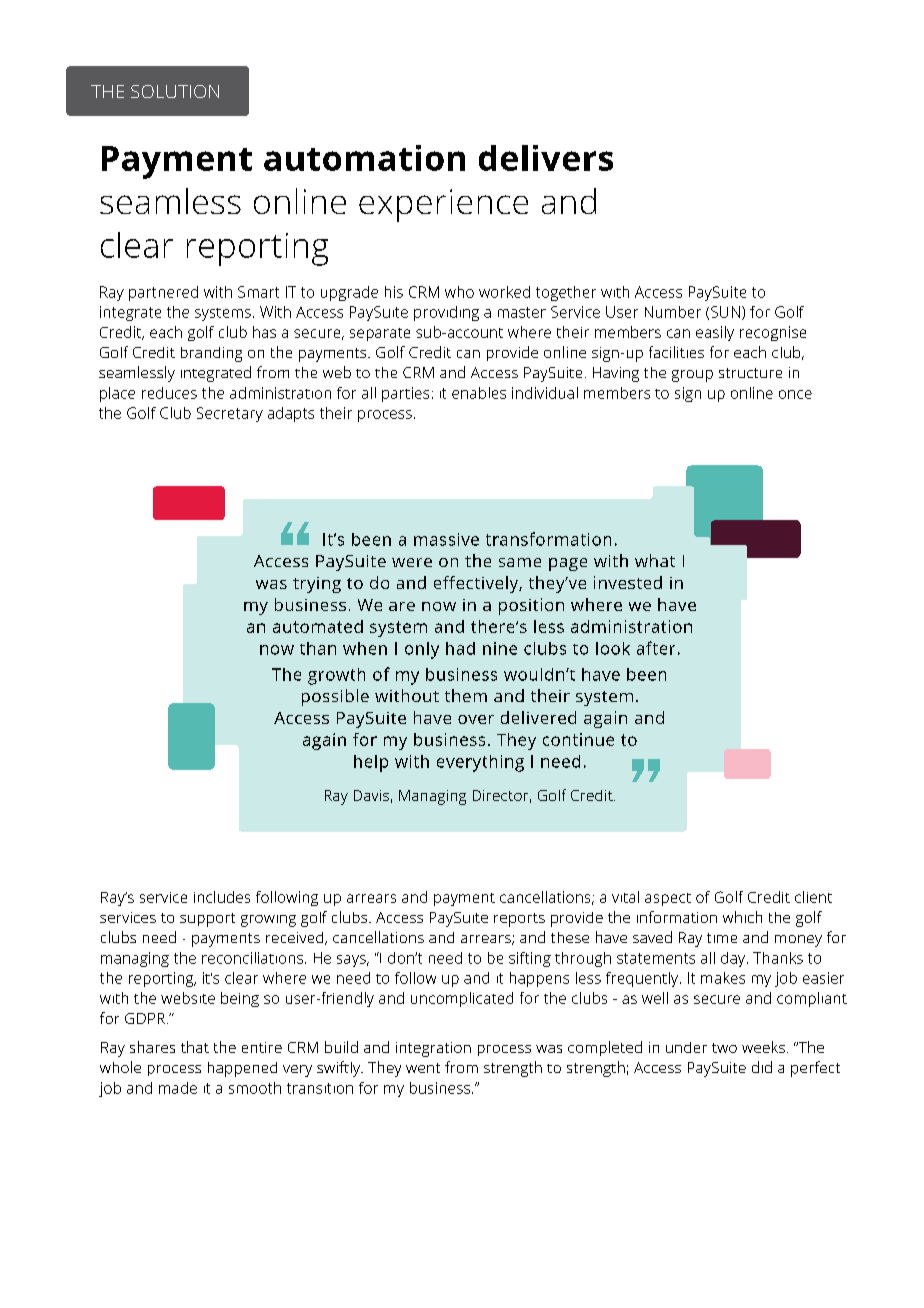 The height and width of the screenshot is (1308, 924). What do you see at coordinates (655, 560) in the screenshot?
I see `what` at bounding box center [655, 560].
